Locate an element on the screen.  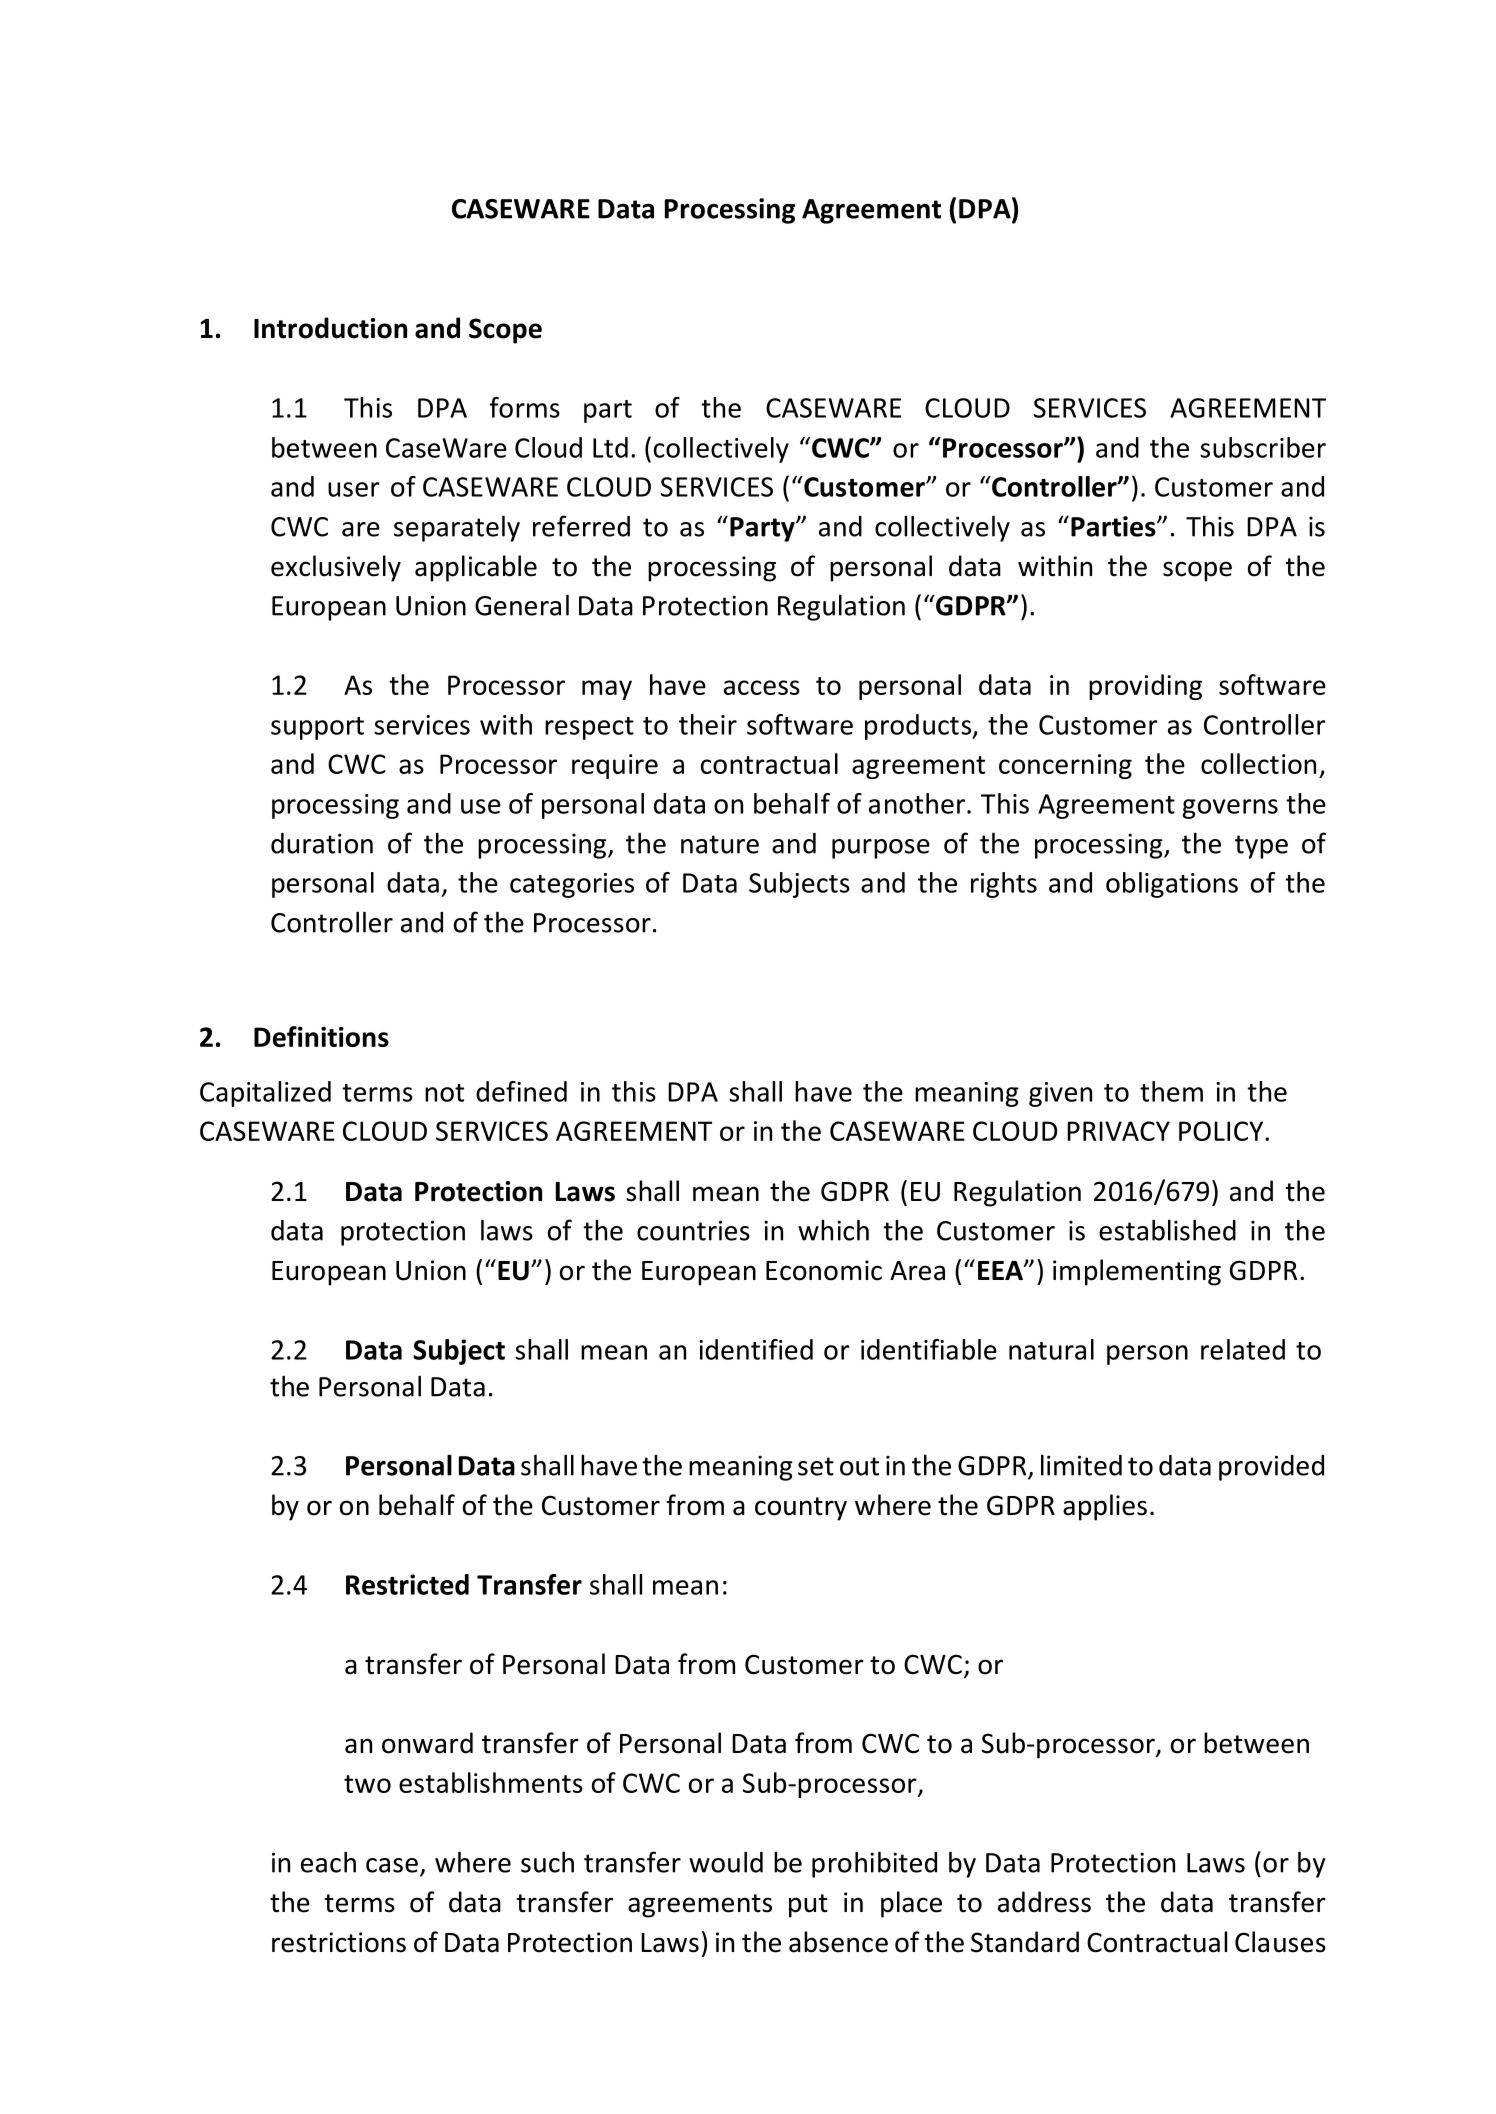
Ltd is located at coordinates (610, 447).
